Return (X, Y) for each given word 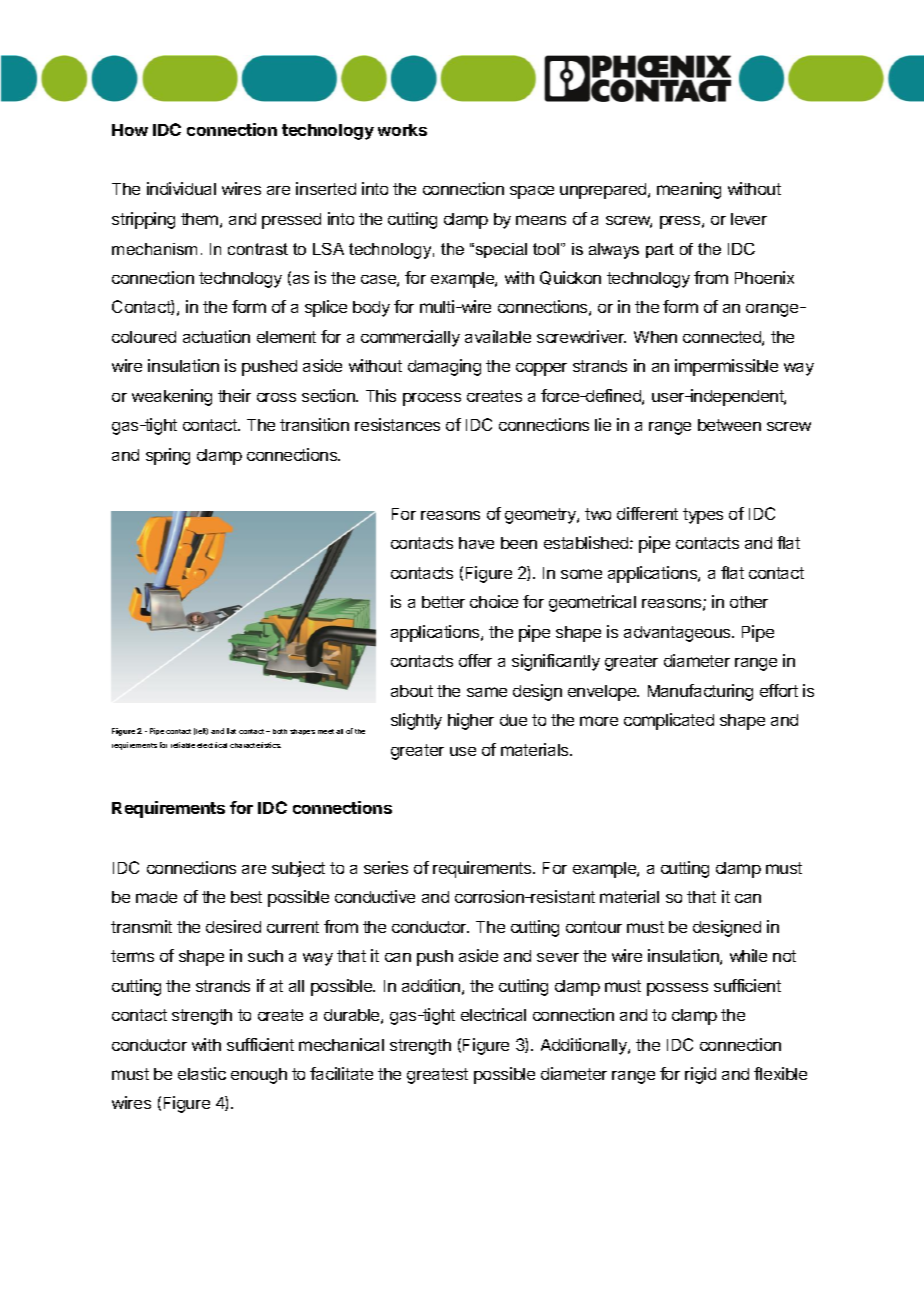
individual (181, 188)
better (443, 602)
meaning (689, 190)
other (749, 602)
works (402, 130)
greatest (437, 1076)
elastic (202, 1073)
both (280, 731)
